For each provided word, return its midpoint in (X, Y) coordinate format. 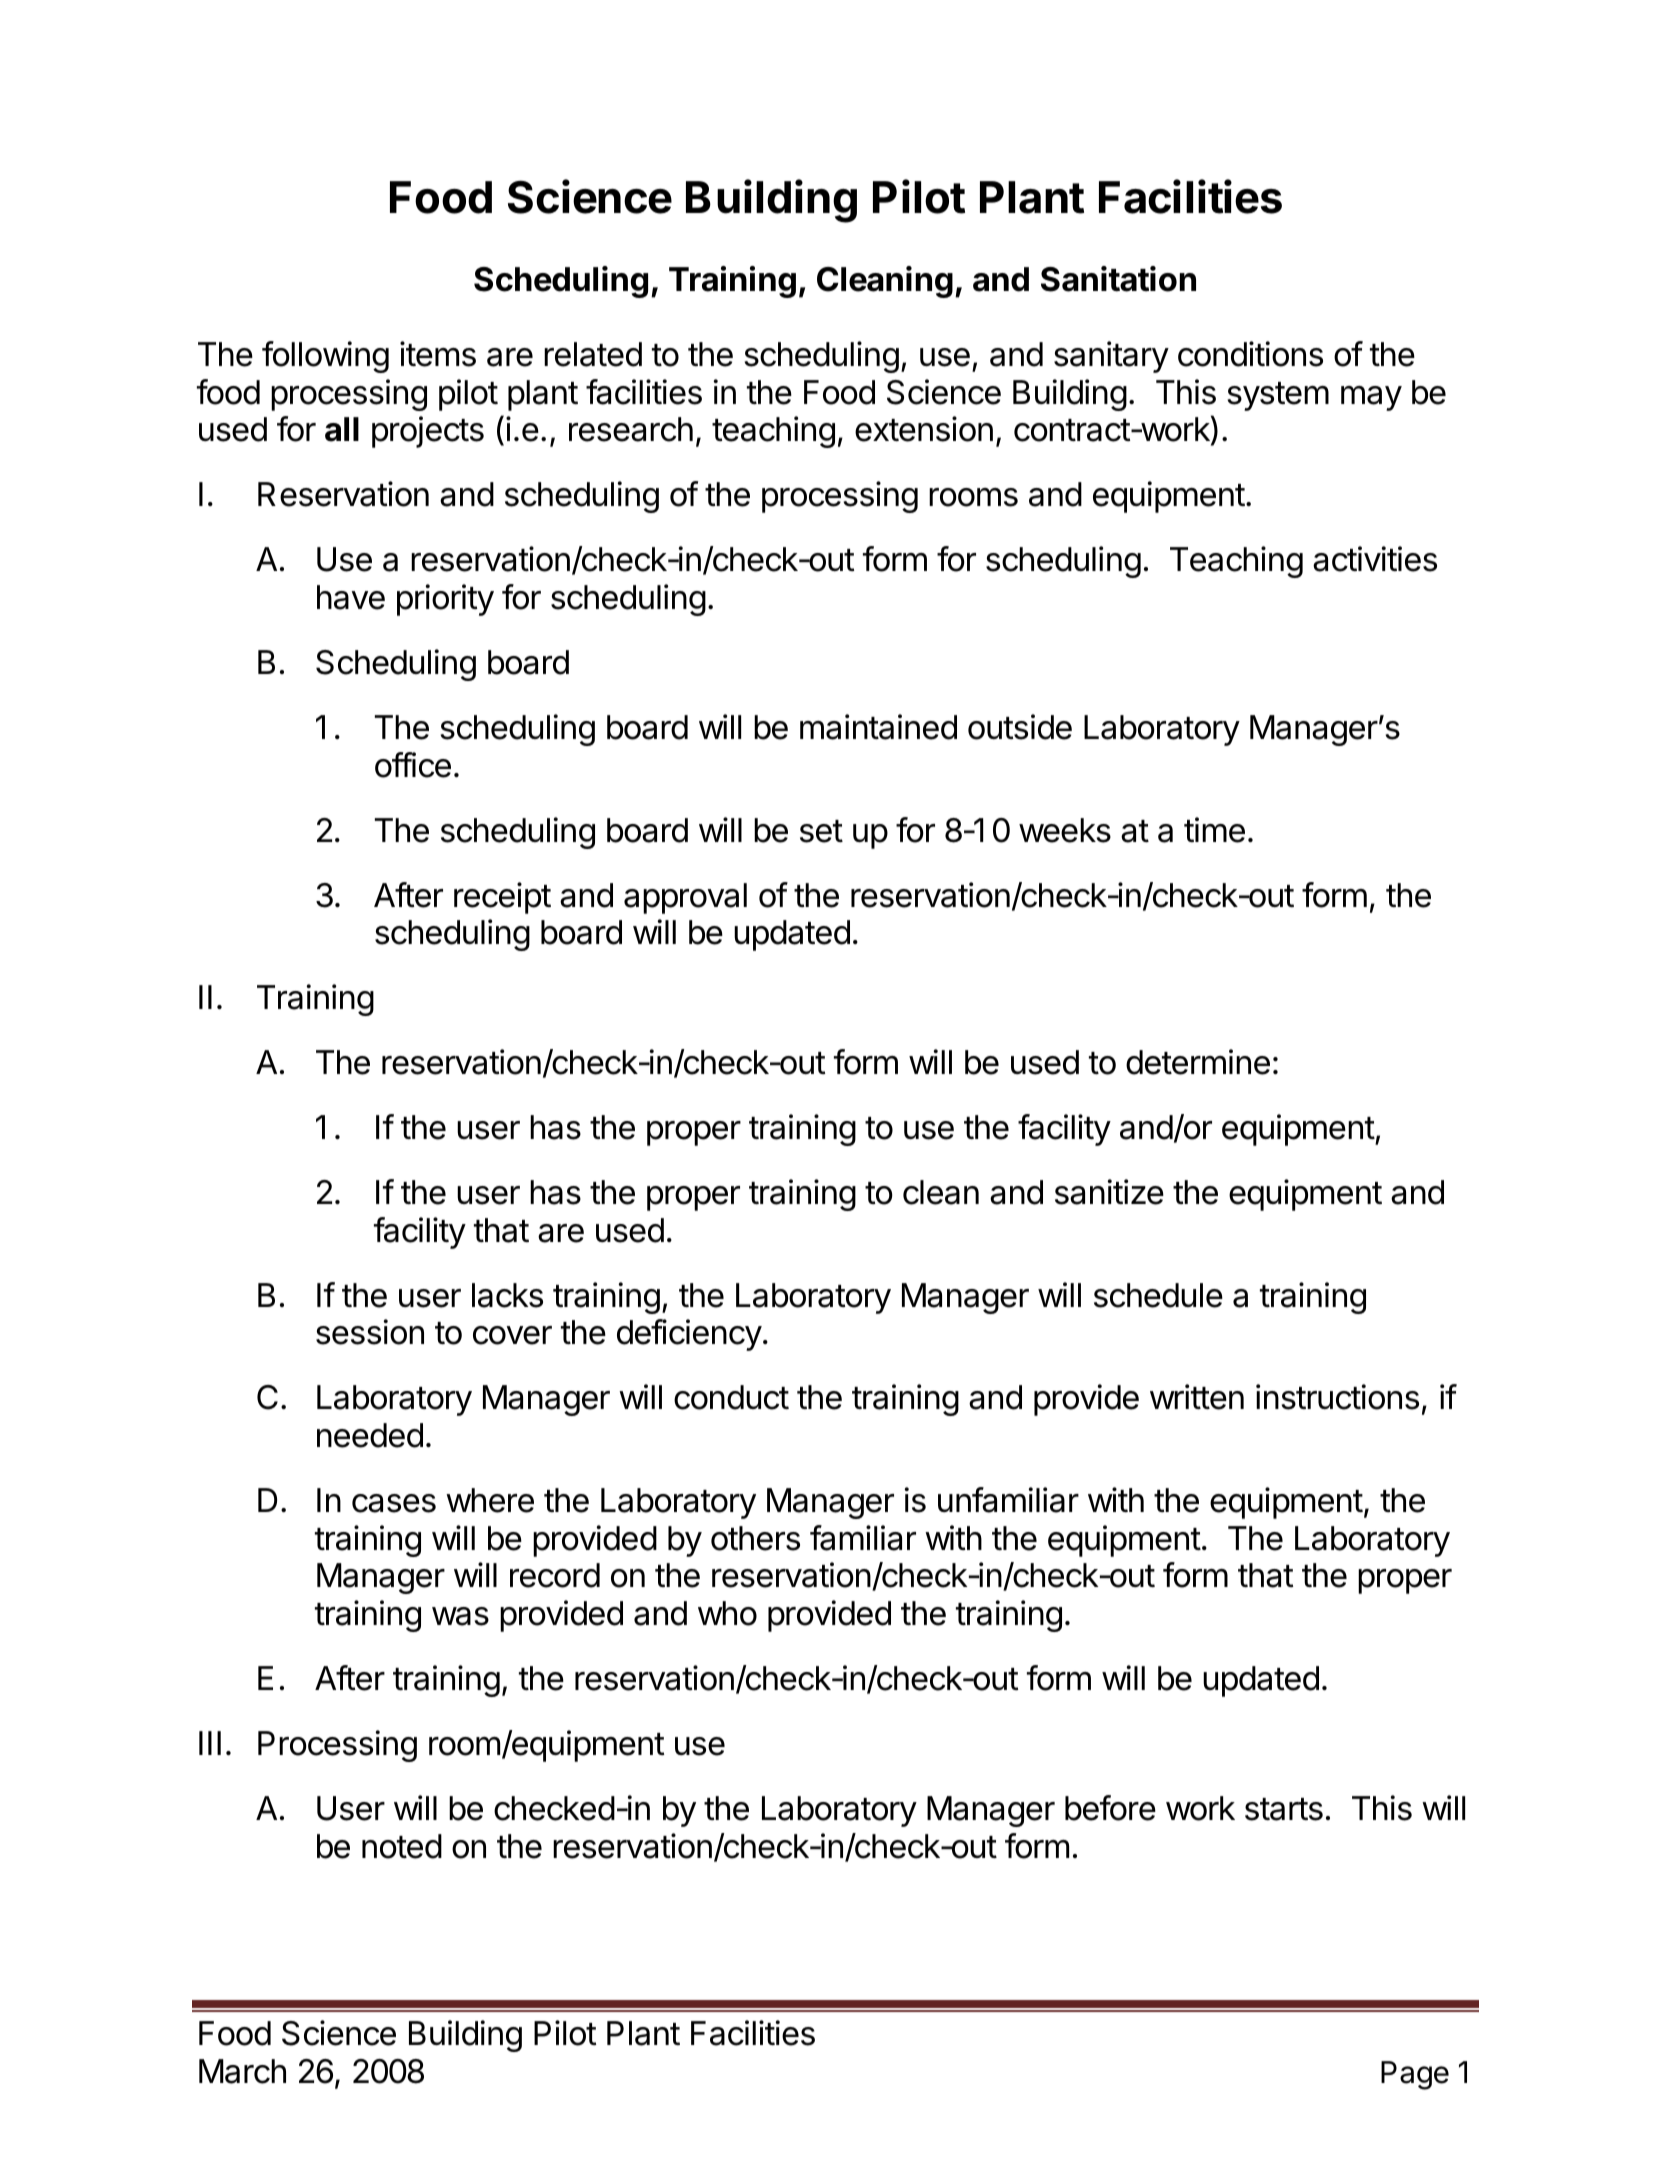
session (370, 1332)
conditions (1250, 354)
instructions (1337, 1397)
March (242, 2071)
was (460, 1616)
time (1214, 830)
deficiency (689, 1335)
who (727, 1613)
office (413, 765)
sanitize (1109, 1192)
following (325, 357)
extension (924, 429)
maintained (878, 727)
